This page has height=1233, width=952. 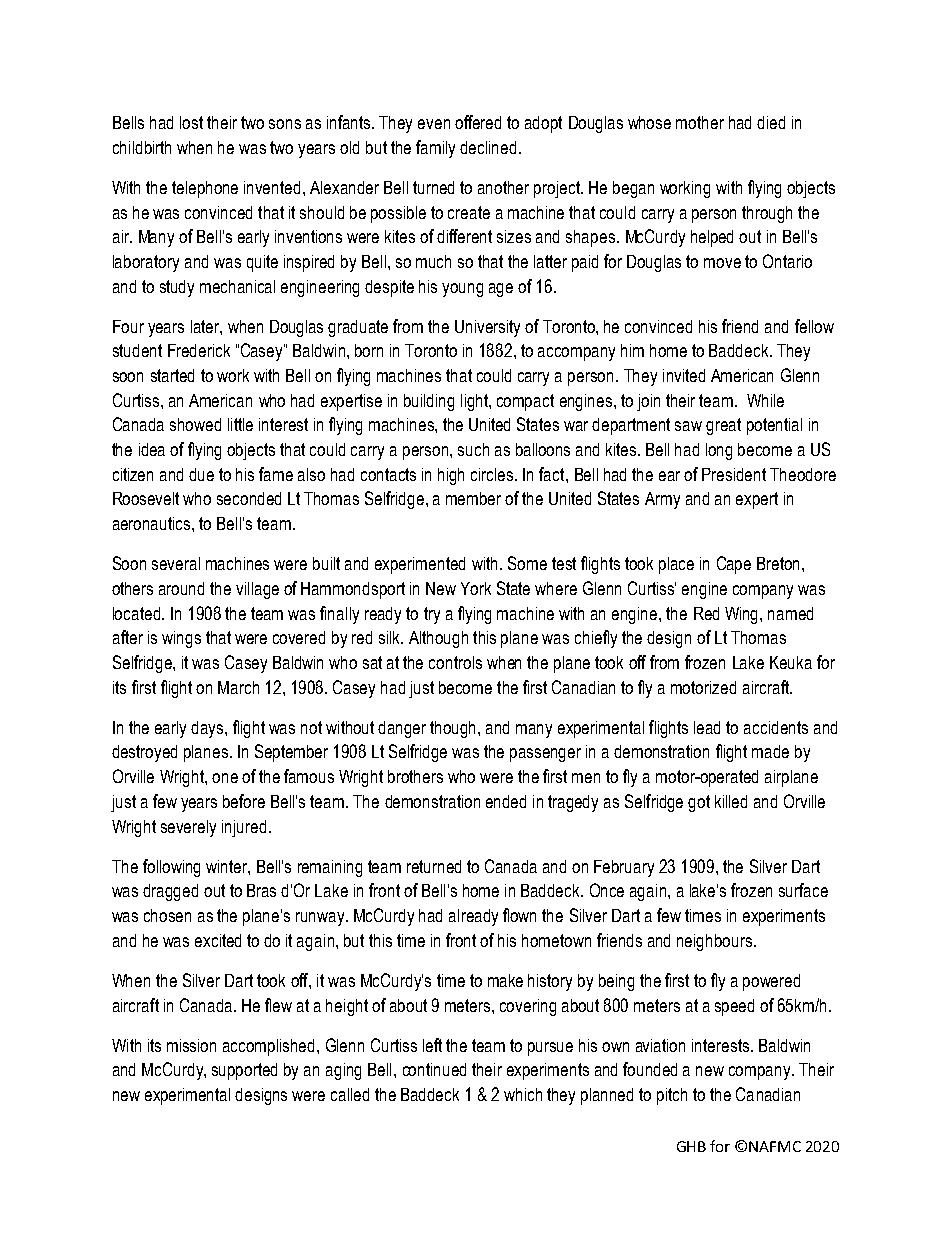 What do you see at coordinates (191, 122) in the page?
I see `lost` at bounding box center [191, 122].
